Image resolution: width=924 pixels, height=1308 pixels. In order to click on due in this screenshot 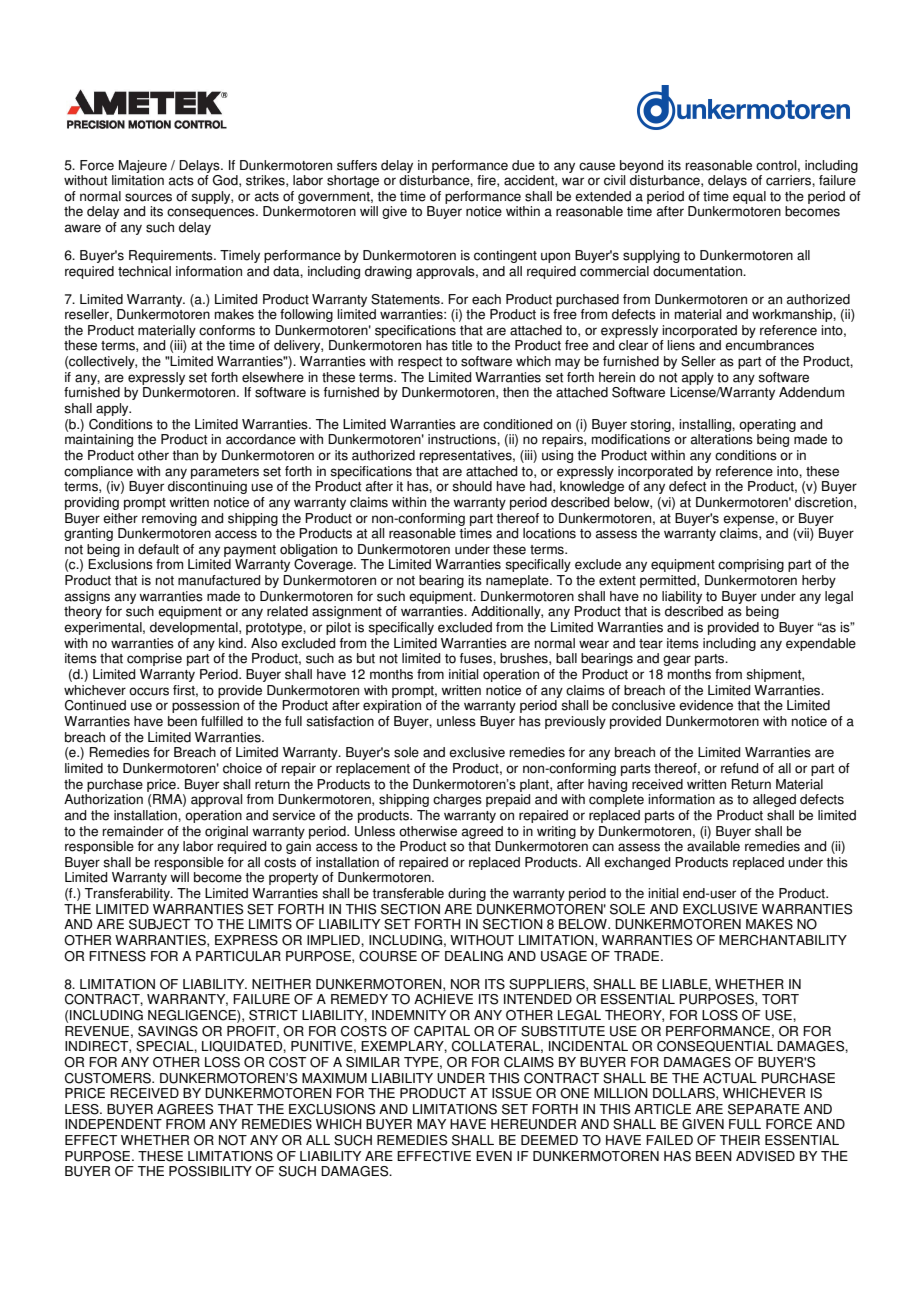, I will do `click(523, 165)`.
